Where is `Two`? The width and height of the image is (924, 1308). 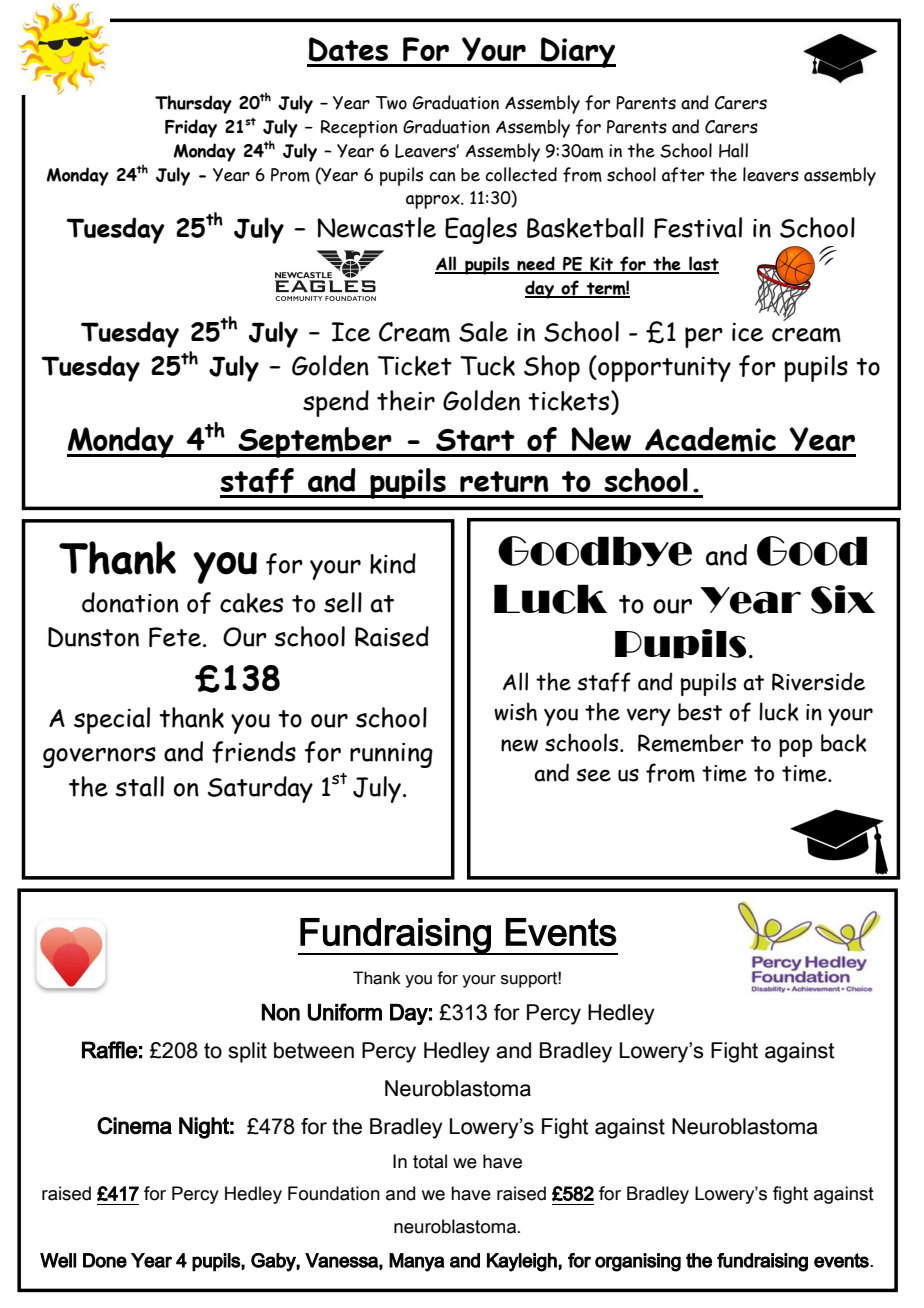
Two is located at coordinates (391, 103).
